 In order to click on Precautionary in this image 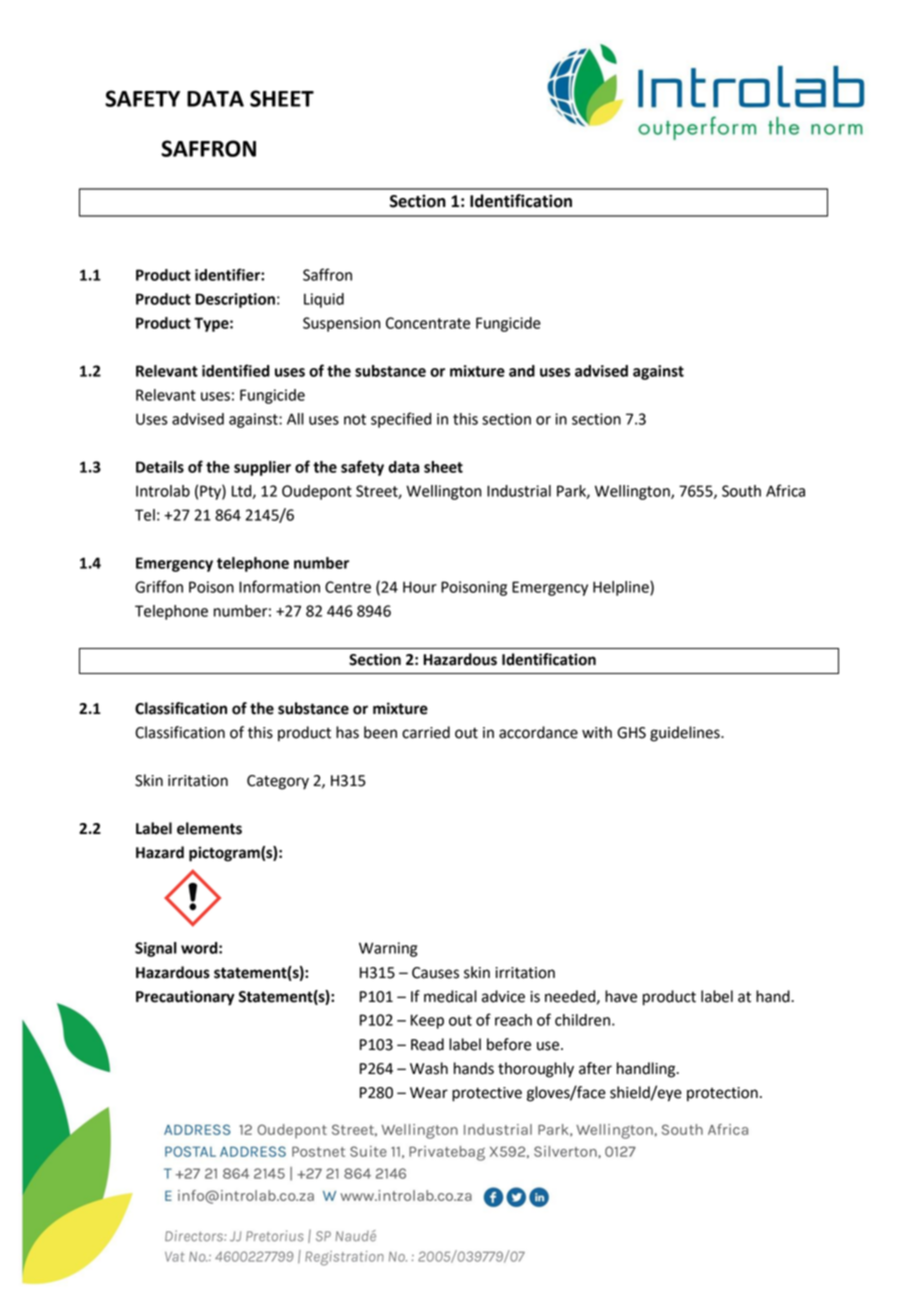, I will do `click(185, 998)`.
